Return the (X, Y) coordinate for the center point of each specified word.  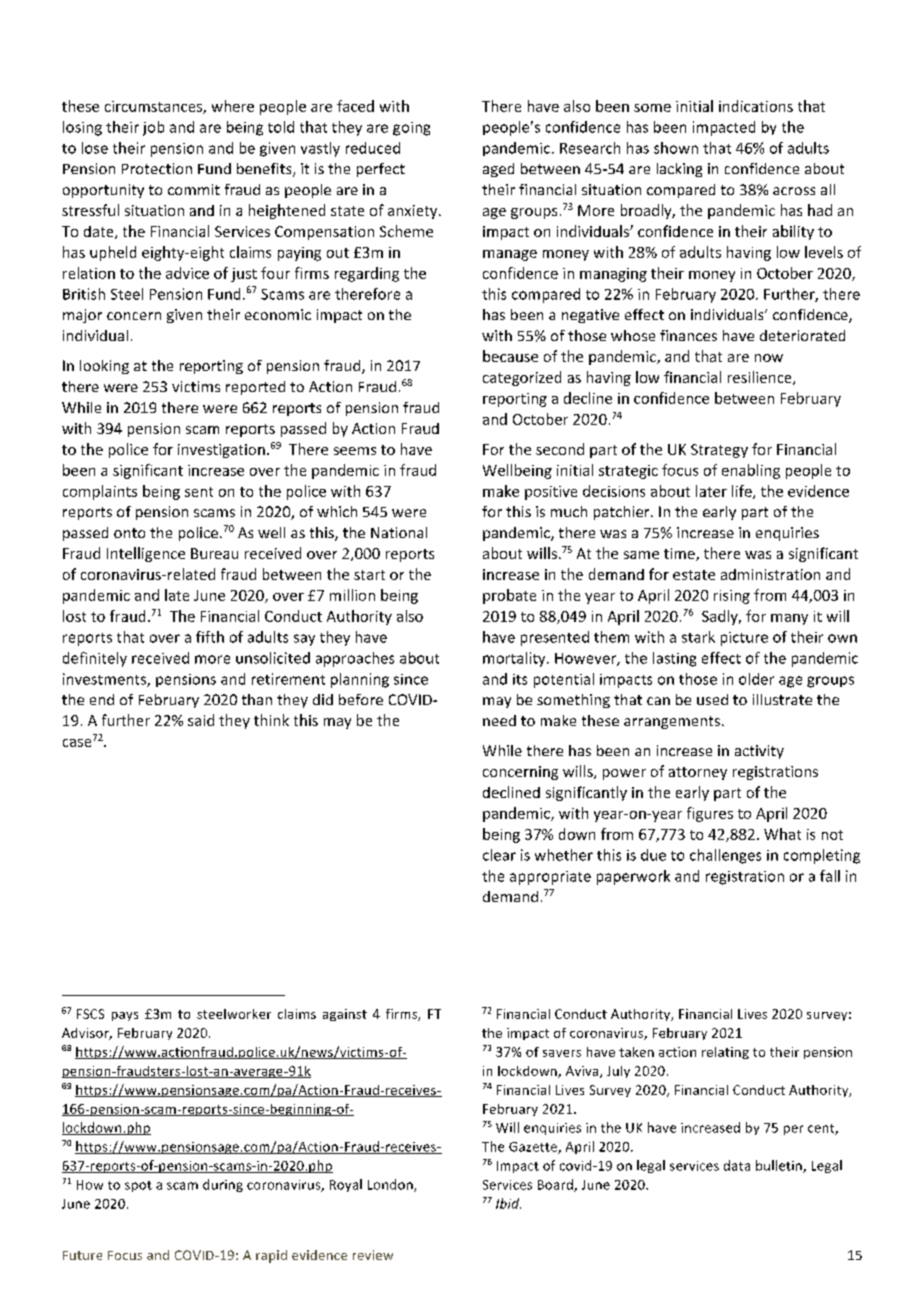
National (399, 532)
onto (129, 533)
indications (756, 106)
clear (499, 855)
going (411, 129)
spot (138, 1186)
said (201, 720)
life (743, 492)
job (153, 128)
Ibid (508, 1203)
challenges (725, 856)
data (737, 1165)
